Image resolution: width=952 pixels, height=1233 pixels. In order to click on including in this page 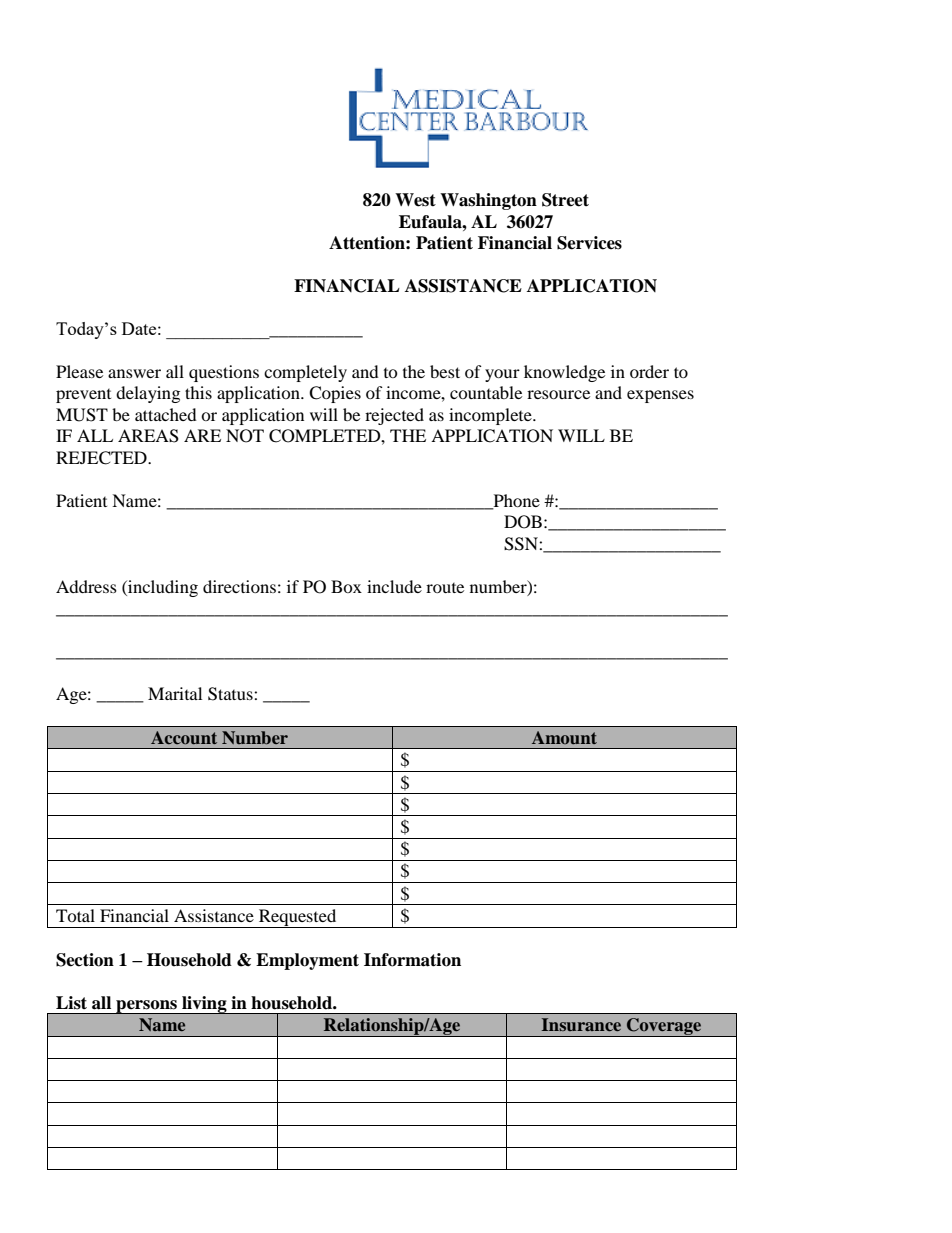, I will do `click(162, 588)`.
